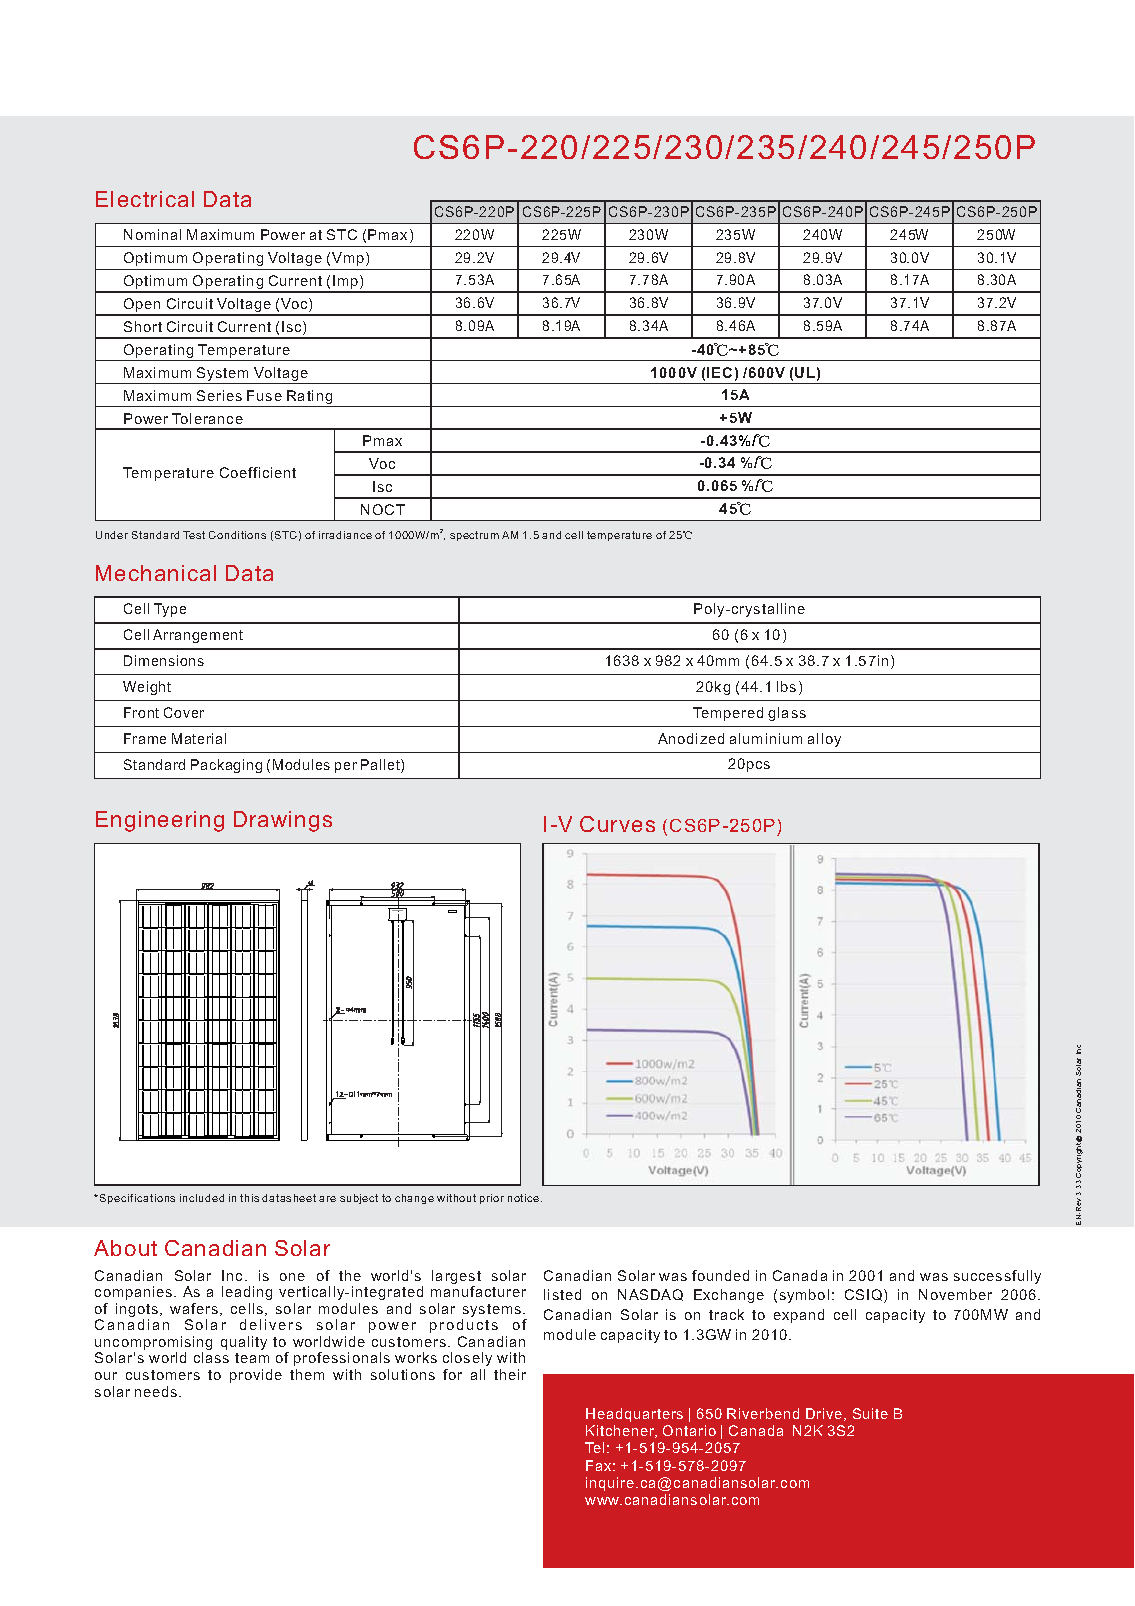 Image resolution: width=1135 pixels, height=1606 pixels. What do you see at coordinates (617, 824) in the page?
I see `Curves` at bounding box center [617, 824].
